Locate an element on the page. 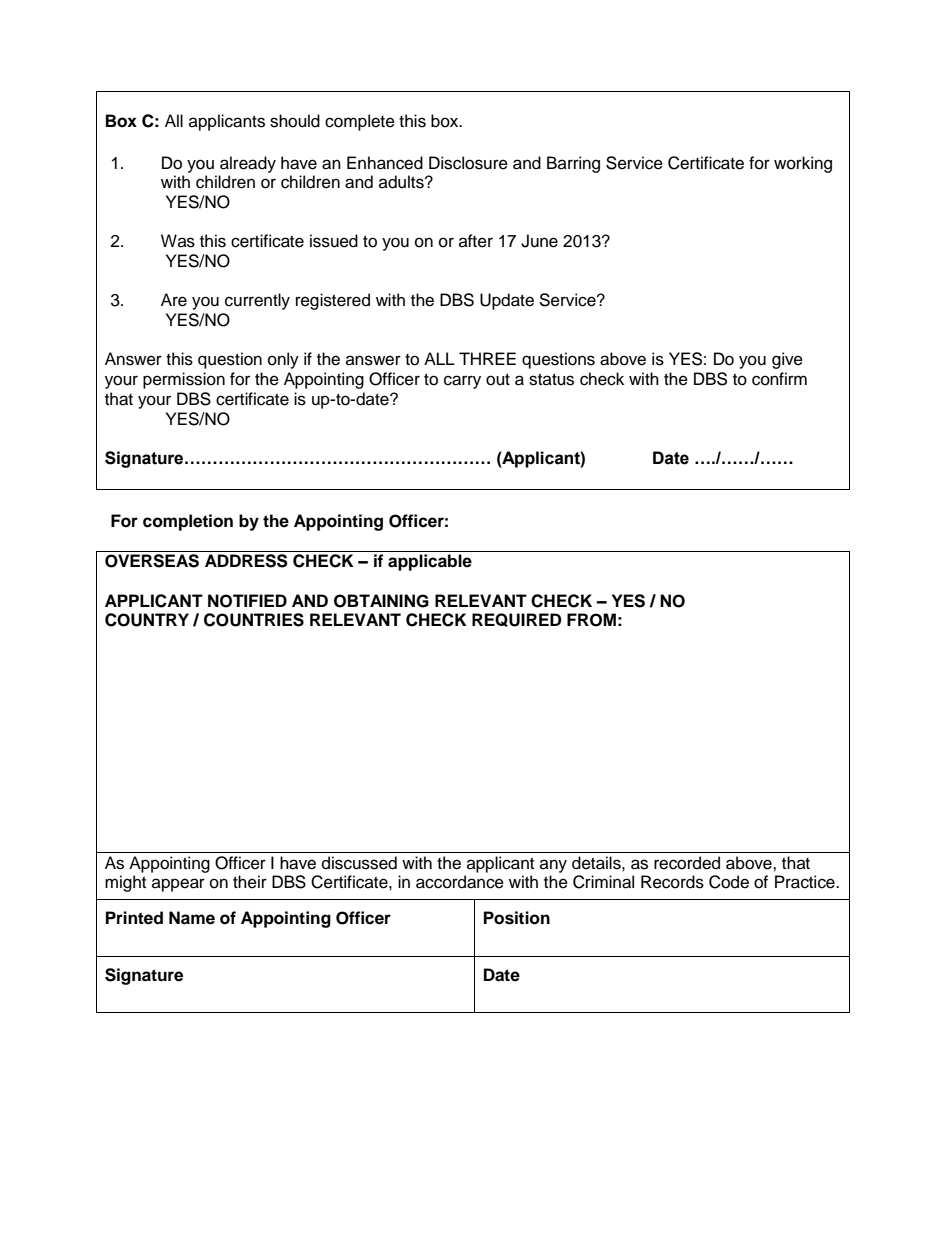 The height and width of the document is (1233, 952). carry is located at coordinates (462, 382).
